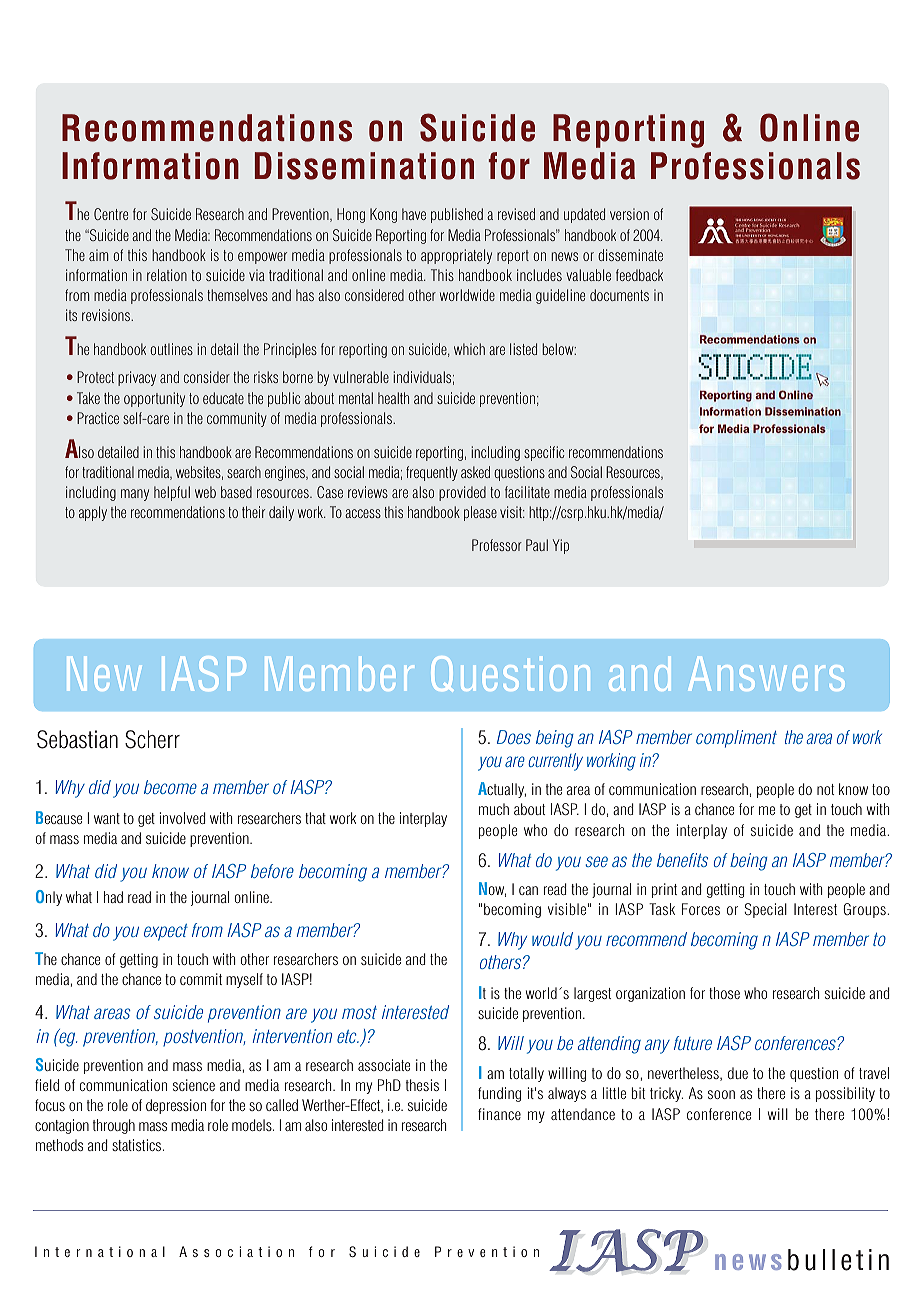 Image resolution: width=924 pixels, height=1307 pixels. I want to click on Answers, so click(766, 674).
